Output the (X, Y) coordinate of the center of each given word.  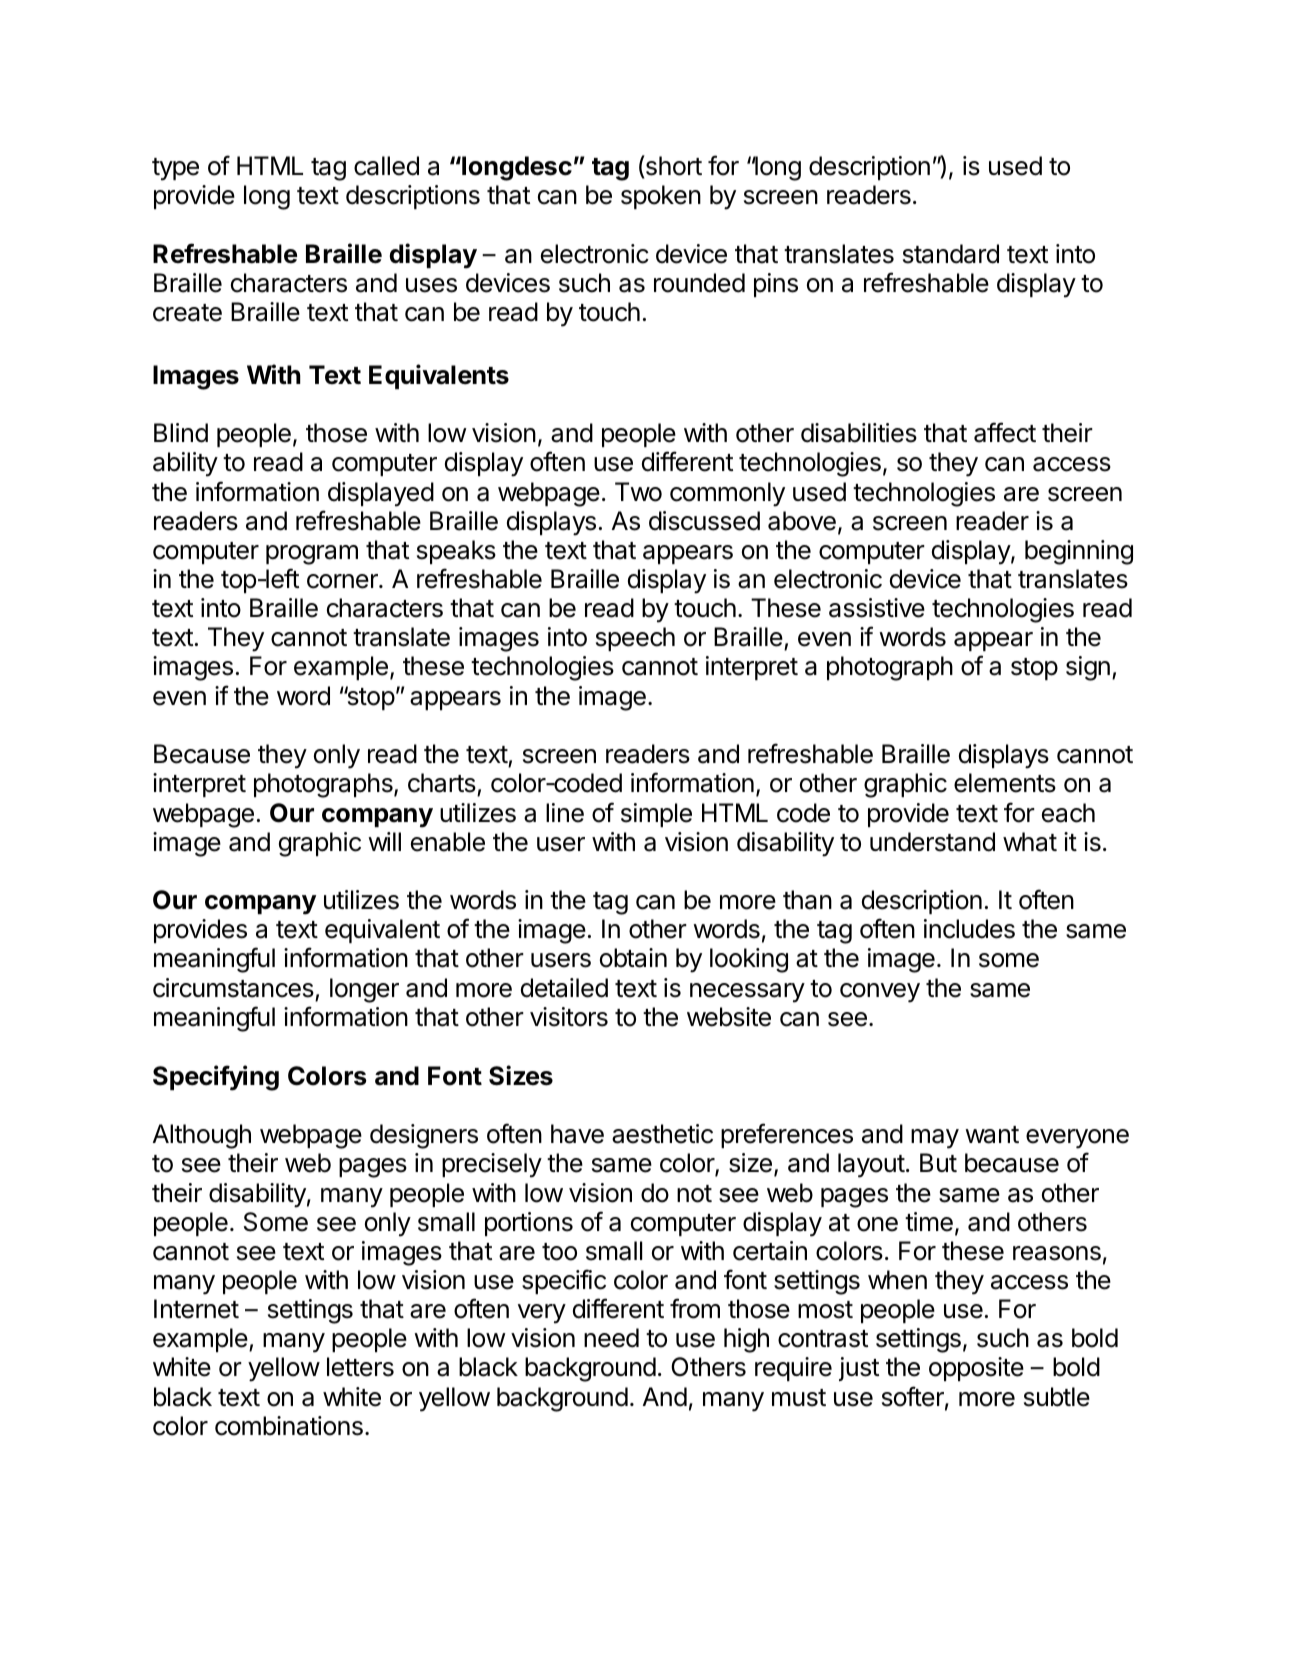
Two (638, 492)
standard (951, 254)
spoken (661, 197)
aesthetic (662, 1134)
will (384, 841)
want (992, 1135)
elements (1005, 783)
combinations (289, 1426)
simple (656, 815)
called (386, 166)
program (312, 555)
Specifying (216, 1078)
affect (1005, 432)
